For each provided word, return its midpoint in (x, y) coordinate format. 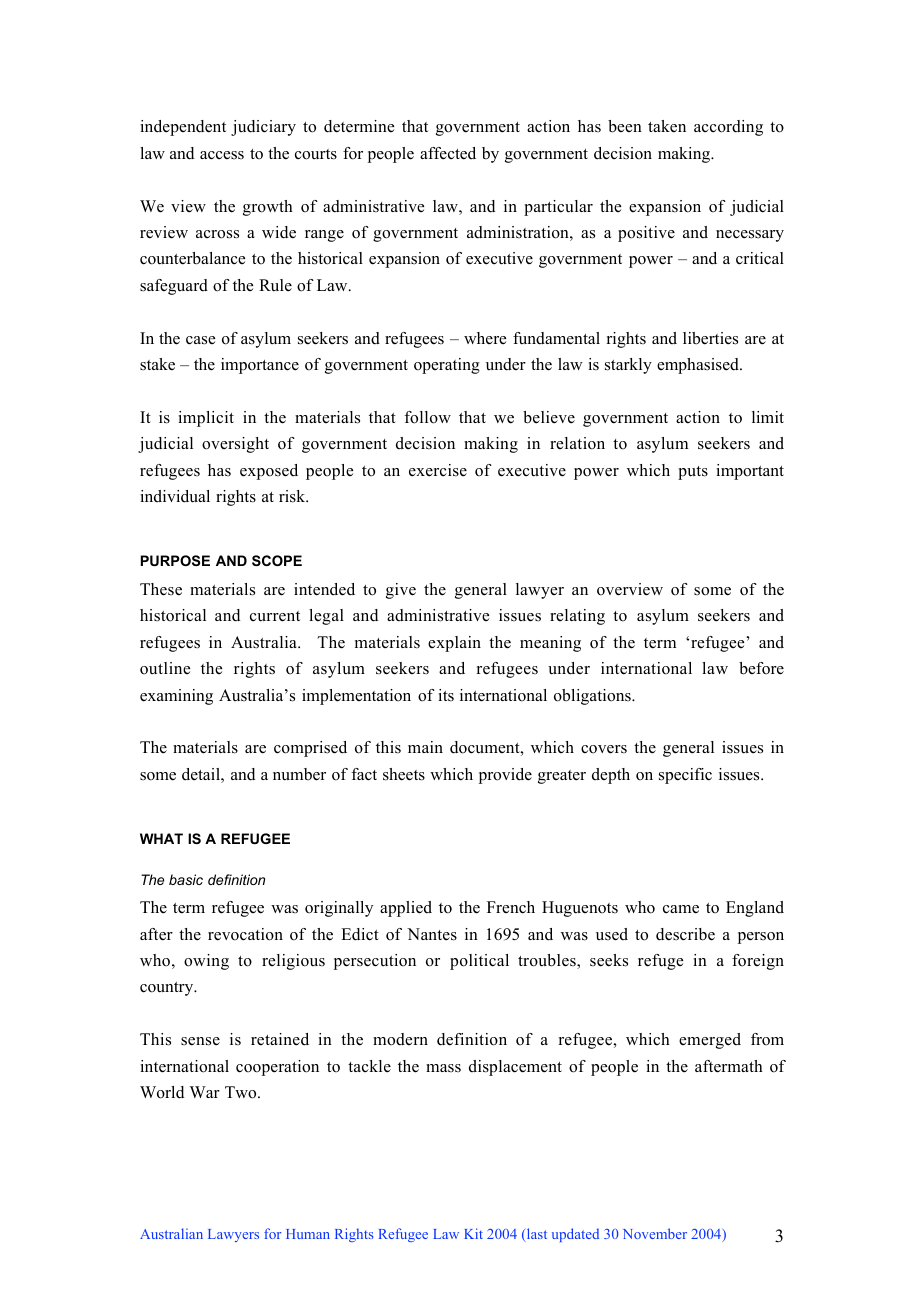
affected (448, 153)
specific (685, 776)
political (479, 962)
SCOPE (277, 560)
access (222, 155)
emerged (710, 1041)
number (299, 774)
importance (260, 366)
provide (505, 776)
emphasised (699, 366)
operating (447, 366)
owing (206, 962)
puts (693, 473)
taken (667, 126)
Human (308, 1234)
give (401, 591)
